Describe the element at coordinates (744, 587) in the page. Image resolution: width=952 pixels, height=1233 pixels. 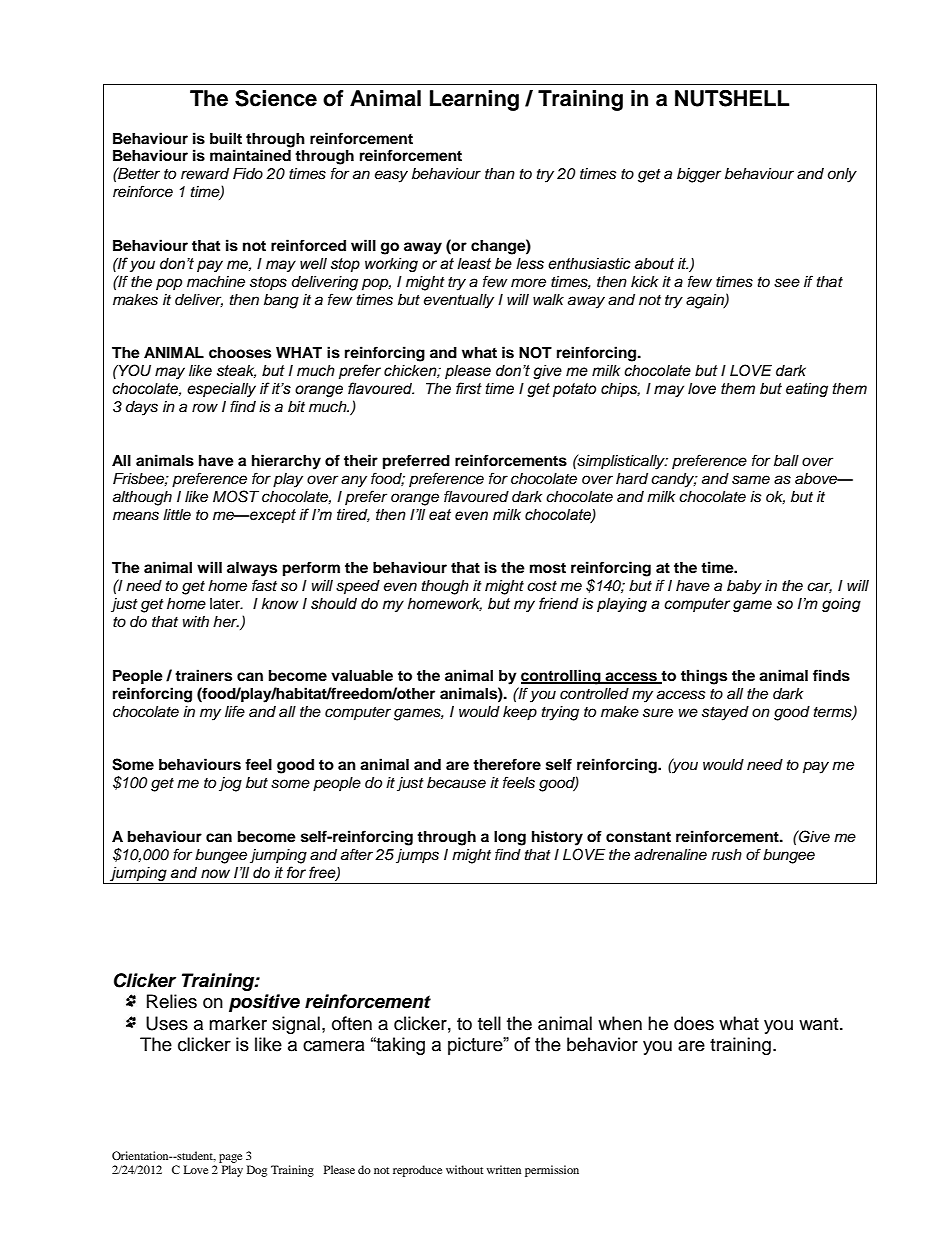
I see `baby` at that location.
